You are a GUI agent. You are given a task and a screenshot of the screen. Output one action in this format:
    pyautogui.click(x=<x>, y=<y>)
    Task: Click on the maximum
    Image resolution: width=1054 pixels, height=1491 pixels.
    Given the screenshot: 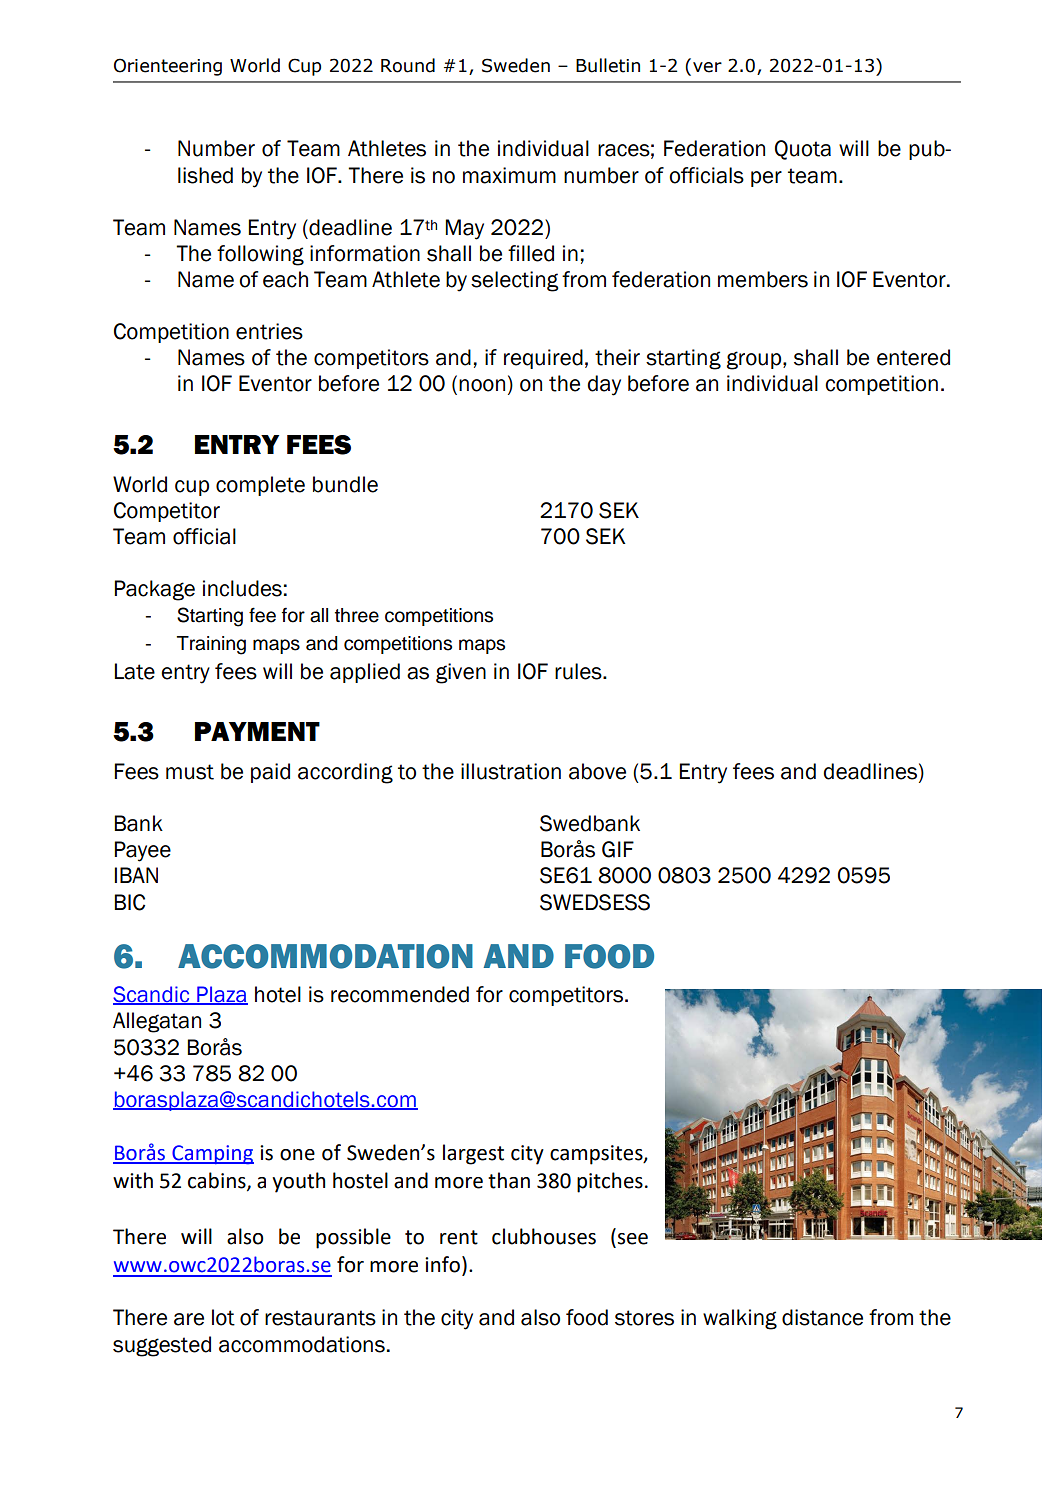 What is the action you would take?
    pyautogui.click(x=509, y=175)
